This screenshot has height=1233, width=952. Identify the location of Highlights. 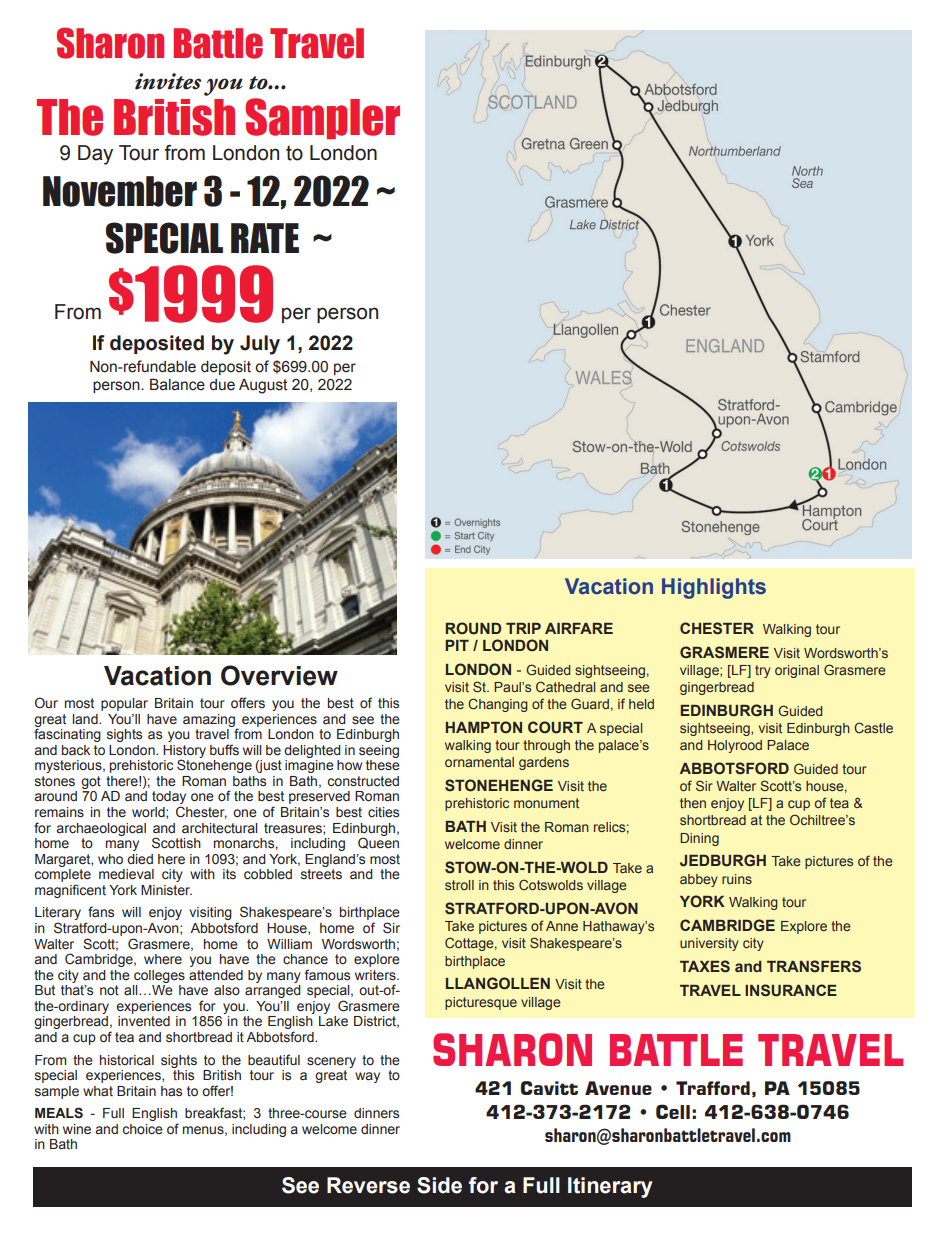
(714, 588).
